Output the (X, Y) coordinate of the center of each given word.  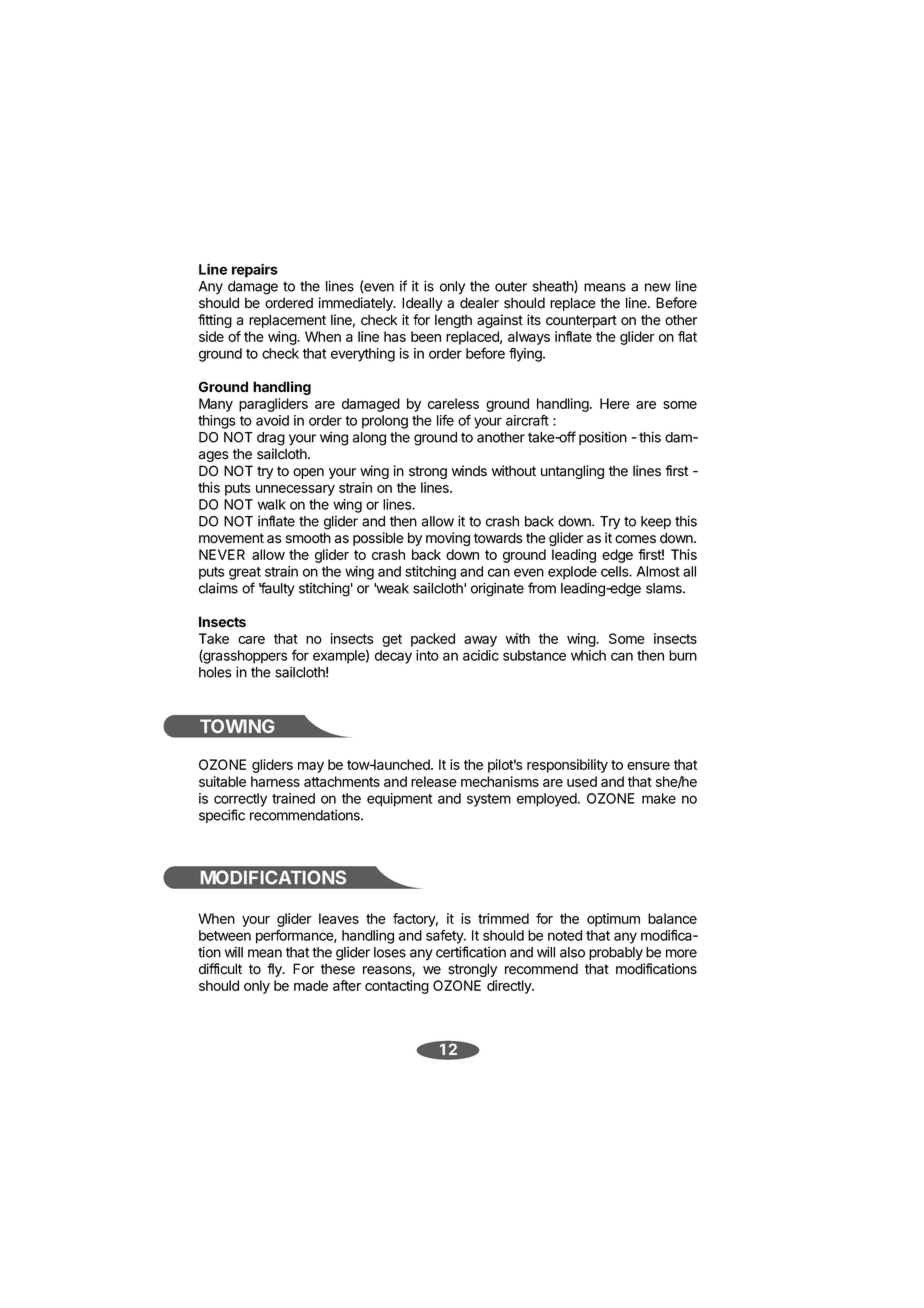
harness (275, 781)
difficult (220, 969)
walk (272, 504)
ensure (648, 766)
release (434, 781)
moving (448, 539)
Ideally (422, 304)
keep (656, 522)
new (658, 287)
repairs (255, 271)
